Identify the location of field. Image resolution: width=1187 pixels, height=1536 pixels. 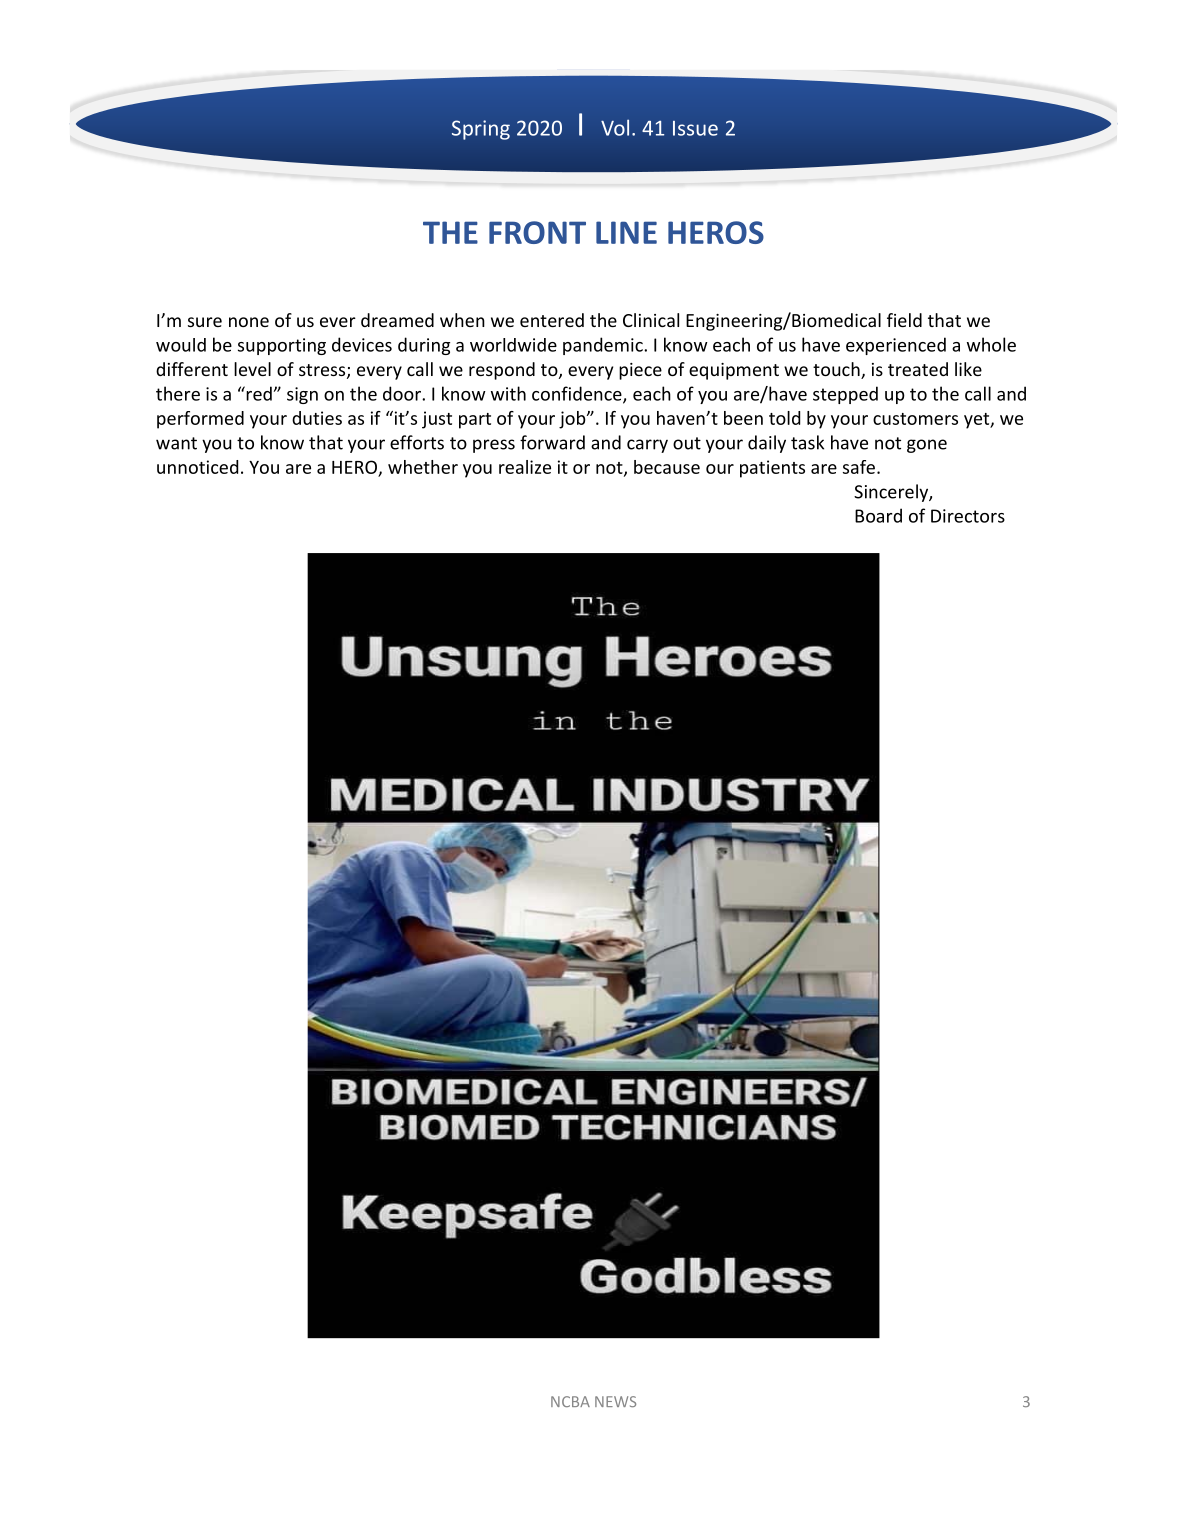
(904, 320).
